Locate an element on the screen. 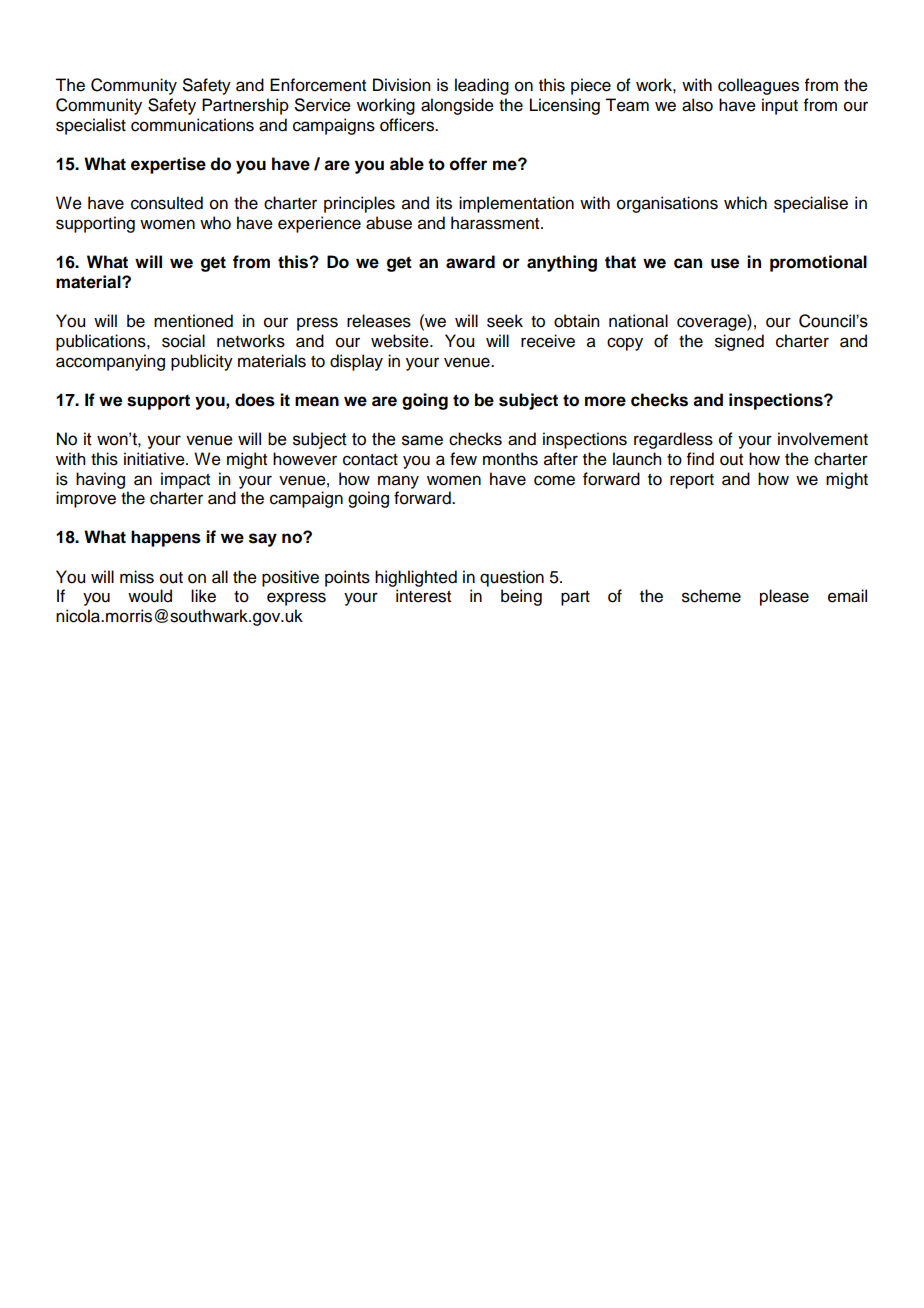 The image size is (924, 1308). same is located at coordinates (422, 440).
